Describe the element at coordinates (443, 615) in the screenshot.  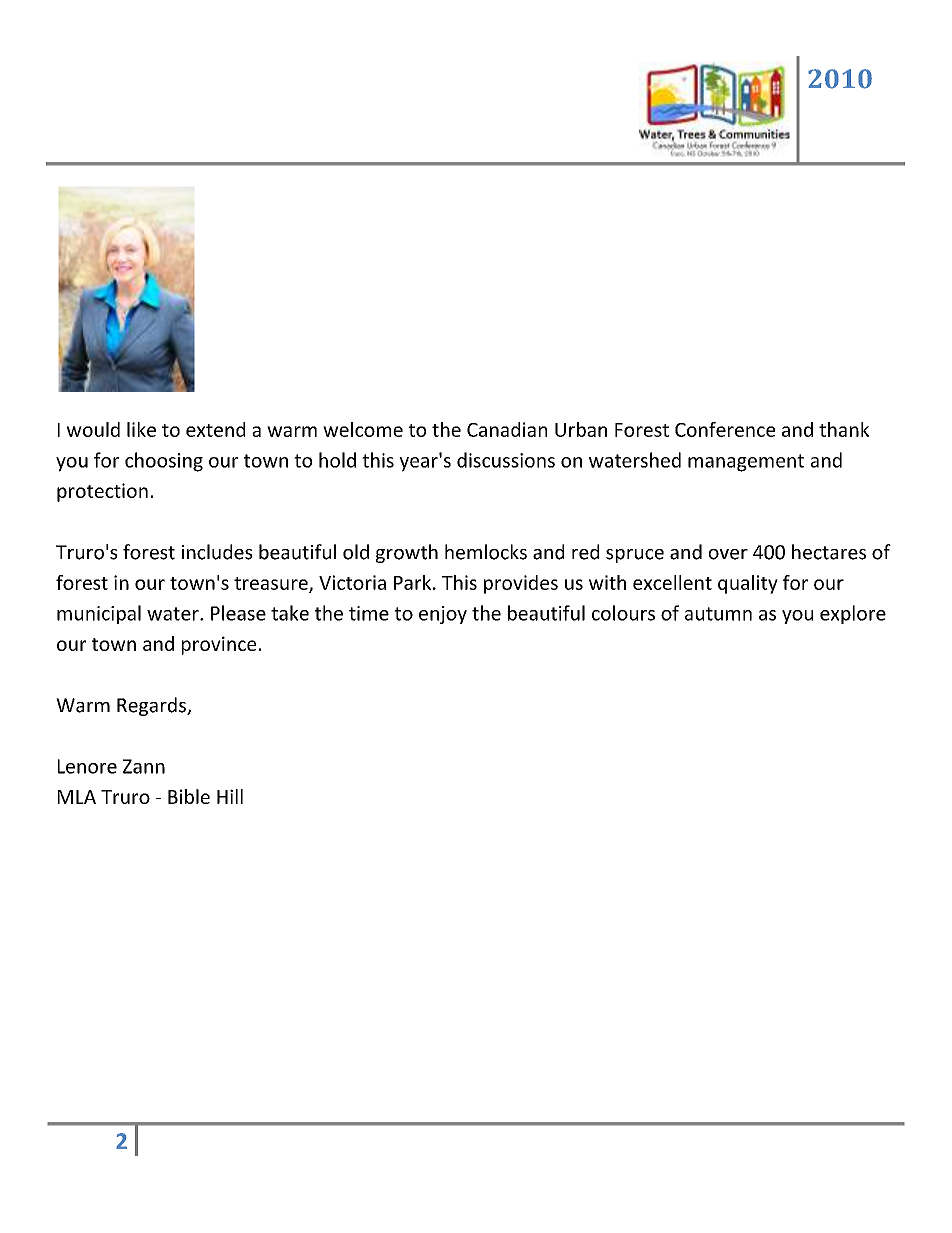
I see `enjoy` at that location.
